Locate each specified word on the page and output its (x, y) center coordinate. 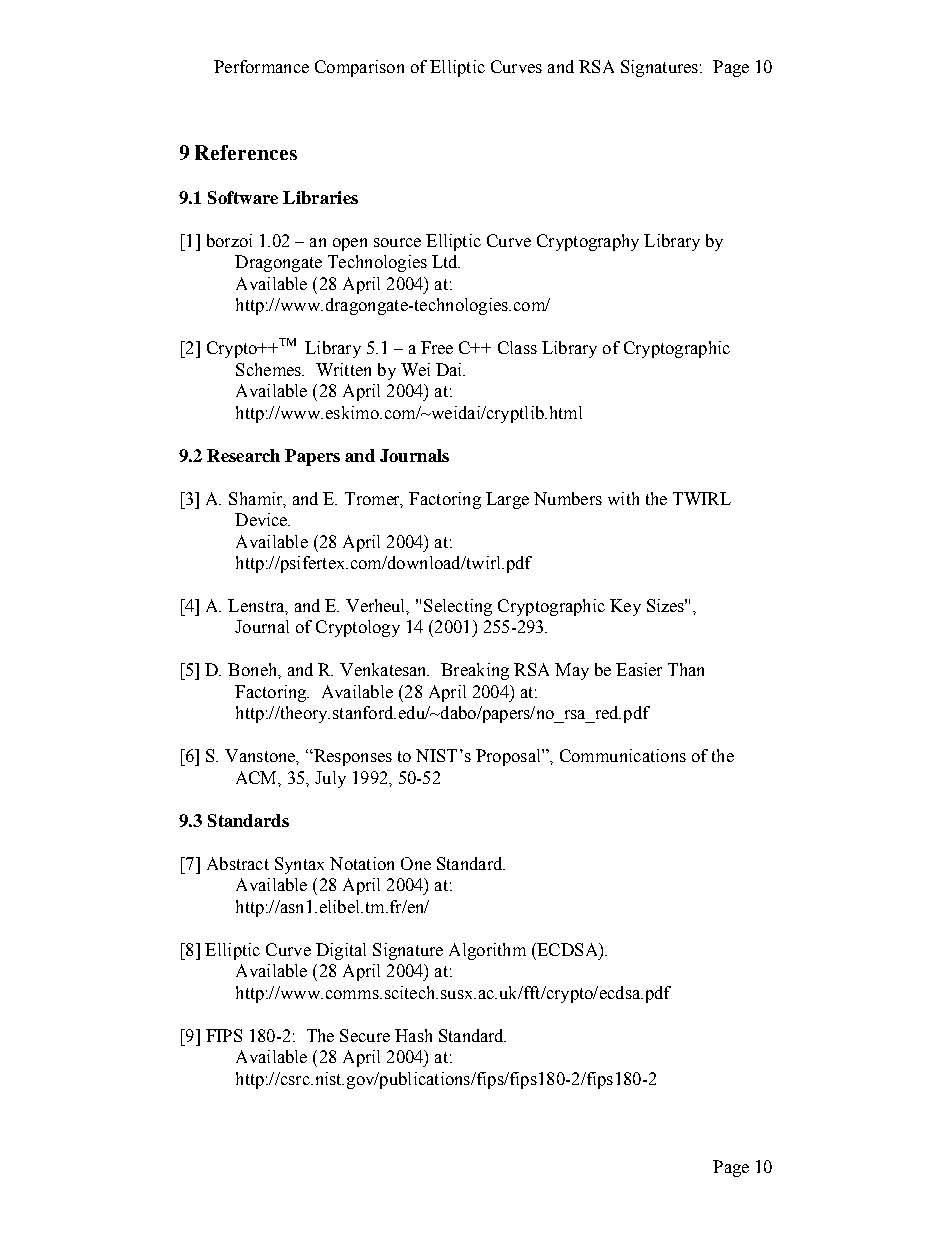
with (623, 498)
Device (262, 519)
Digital (341, 951)
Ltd (446, 261)
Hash (413, 1035)
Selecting (458, 607)
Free (437, 347)
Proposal (509, 757)
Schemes (269, 369)
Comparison (359, 68)
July (330, 779)
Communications (623, 755)
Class (517, 347)
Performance (261, 66)
